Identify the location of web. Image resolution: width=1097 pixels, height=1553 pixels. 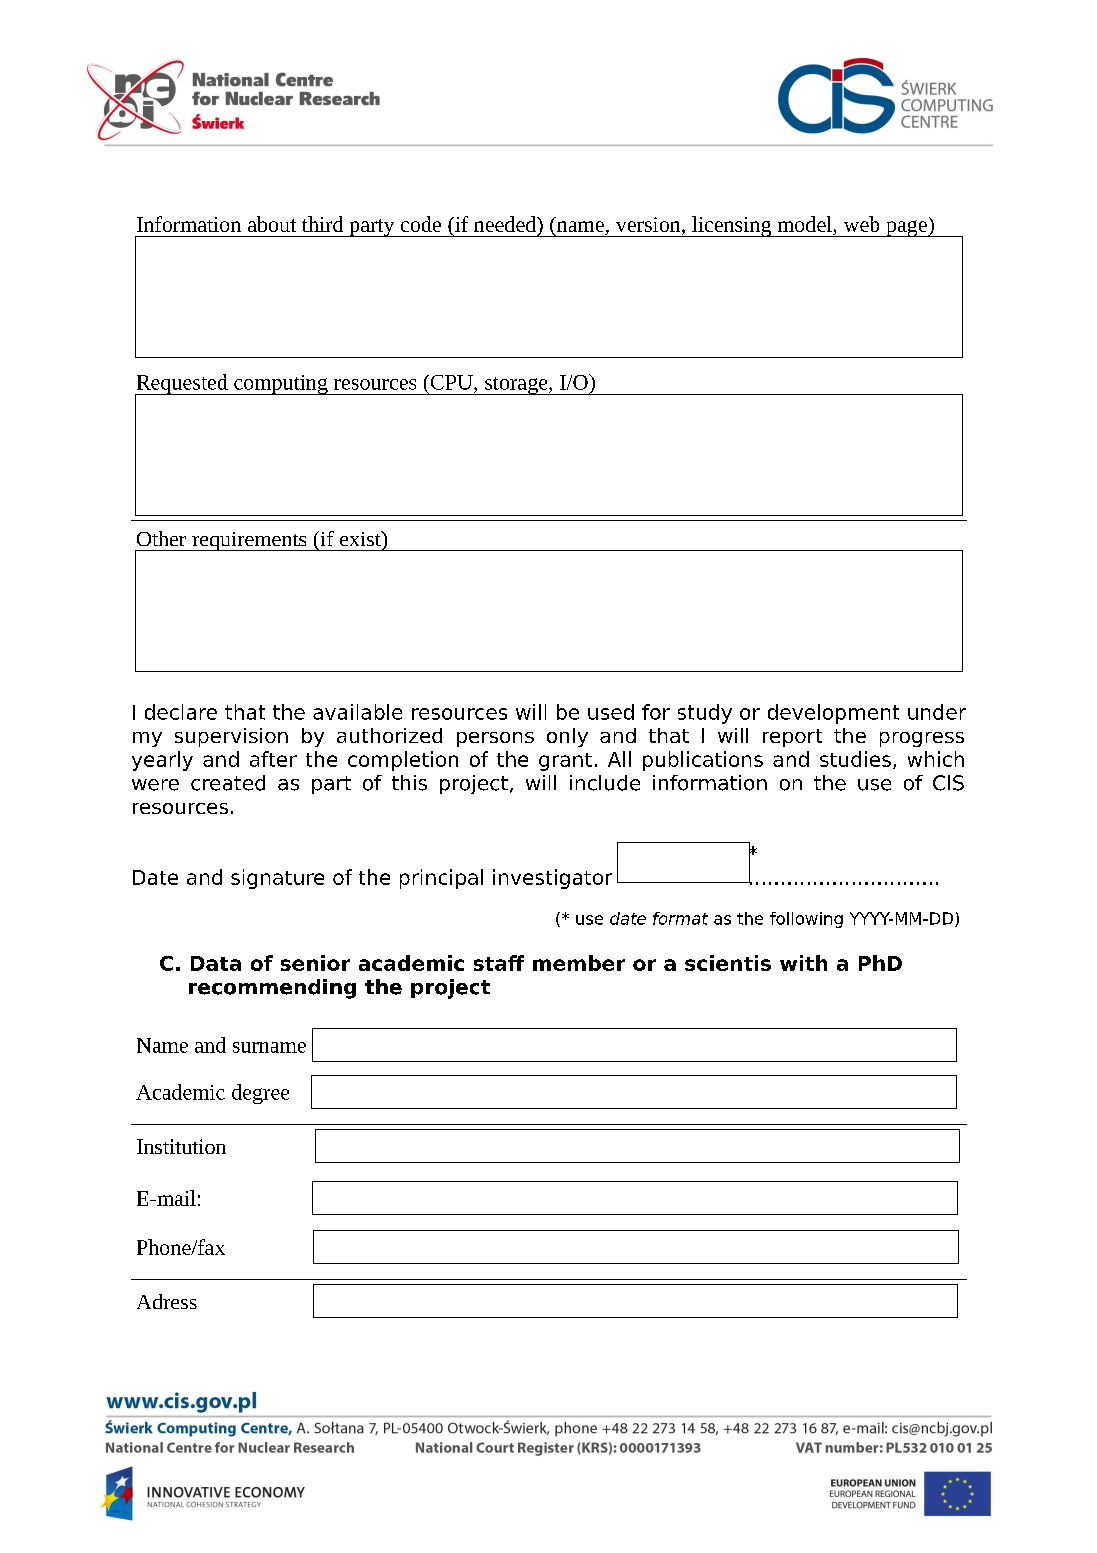
(861, 224).
